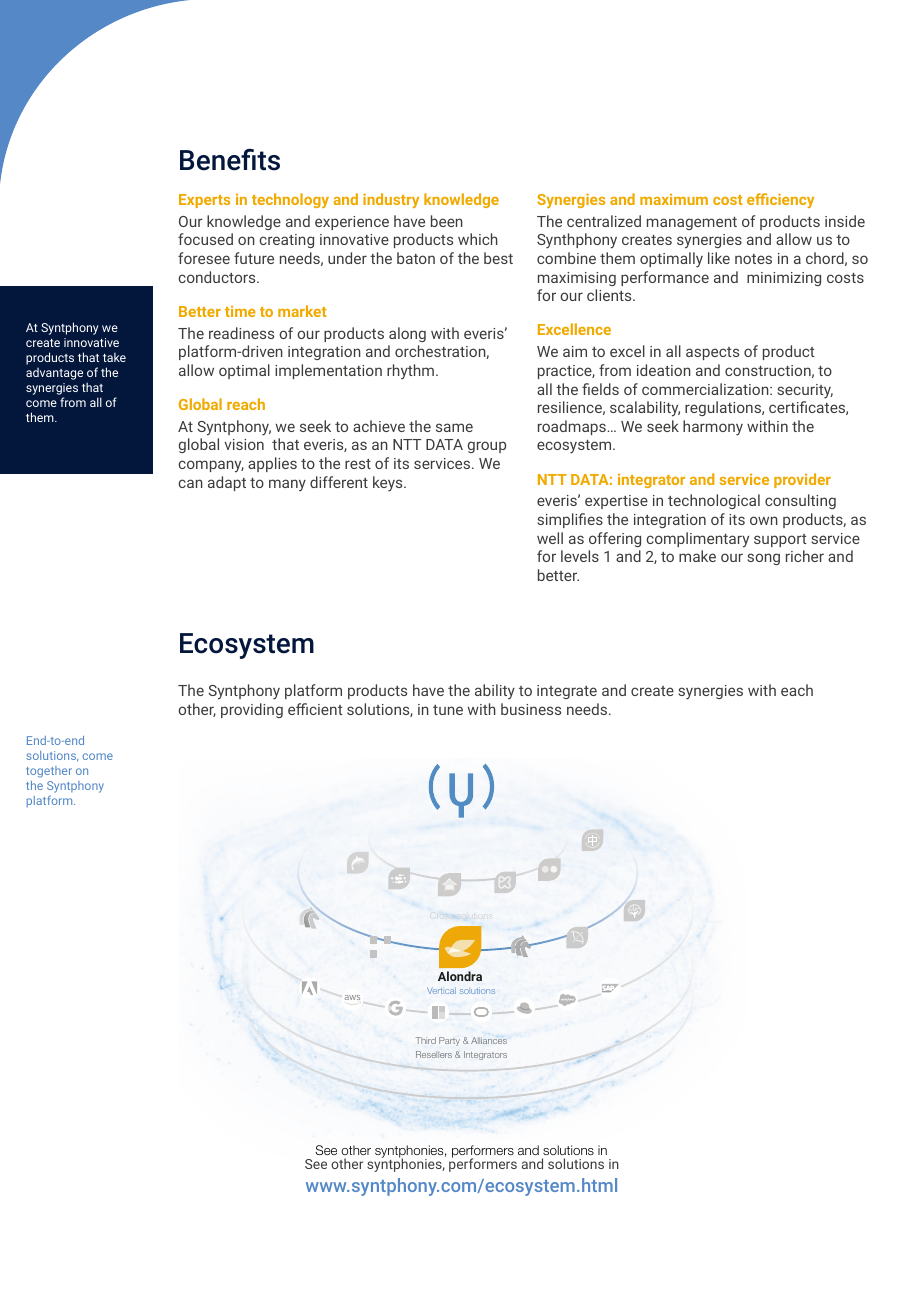  I want to click on song, so click(763, 559).
